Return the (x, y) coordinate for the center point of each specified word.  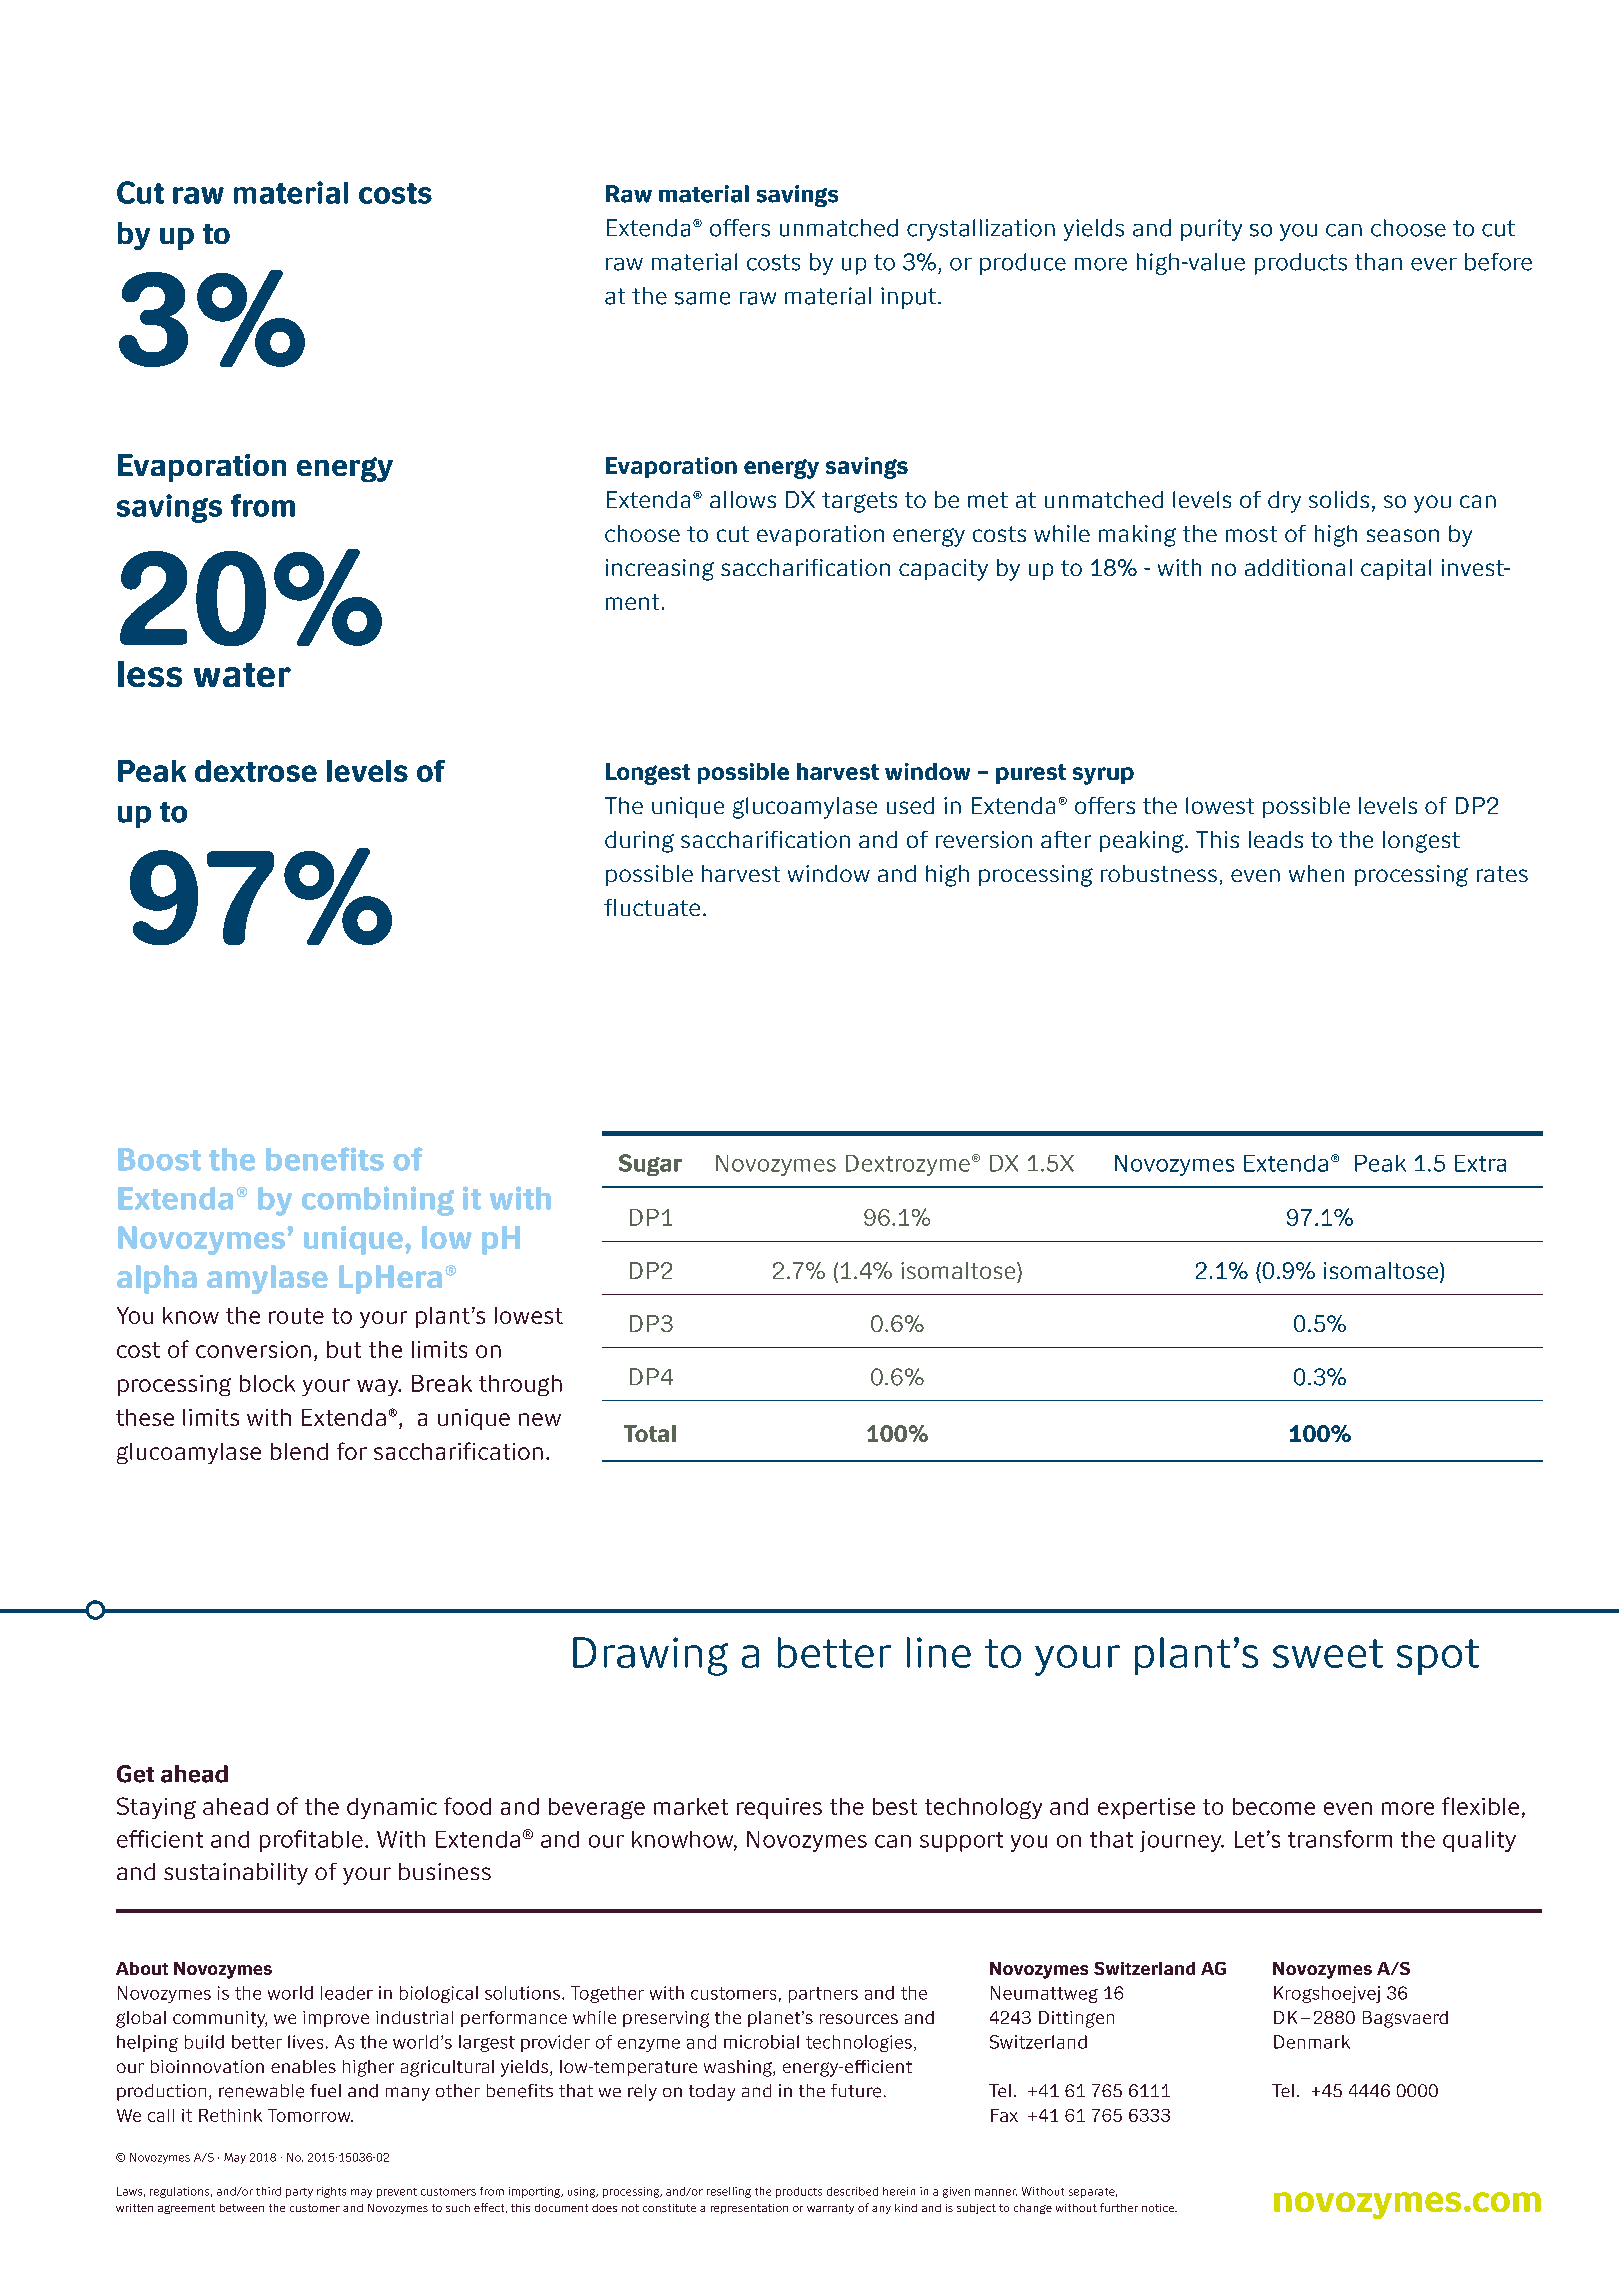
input (908, 298)
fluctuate (652, 907)
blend (299, 1451)
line (939, 1652)
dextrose (256, 771)
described (852, 2191)
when (1316, 873)
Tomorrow (310, 2115)
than (1378, 262)
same (702, 298)
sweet (1328, 1653)
